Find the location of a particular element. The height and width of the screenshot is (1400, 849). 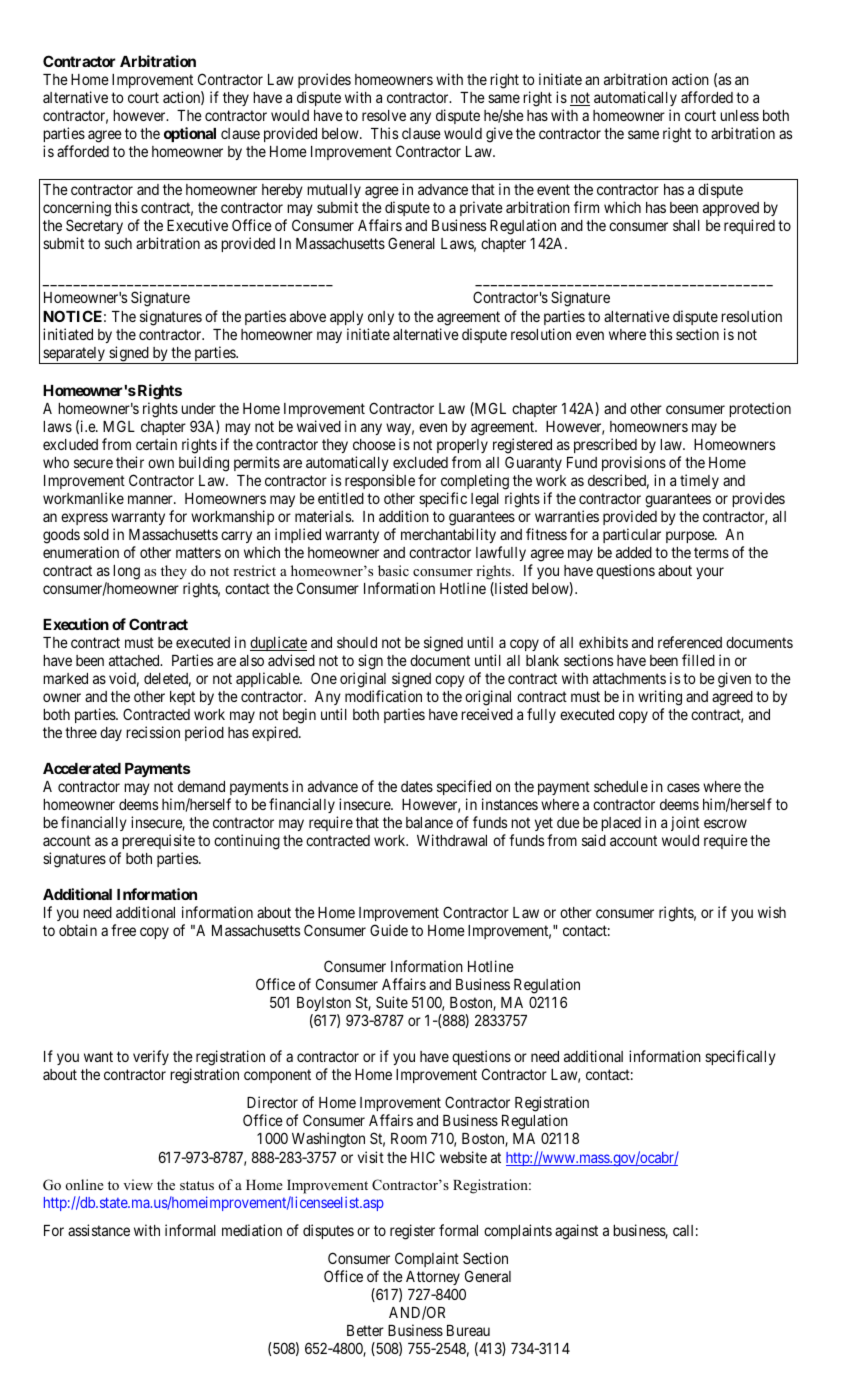

optional is located at coordinates (190, 134).
